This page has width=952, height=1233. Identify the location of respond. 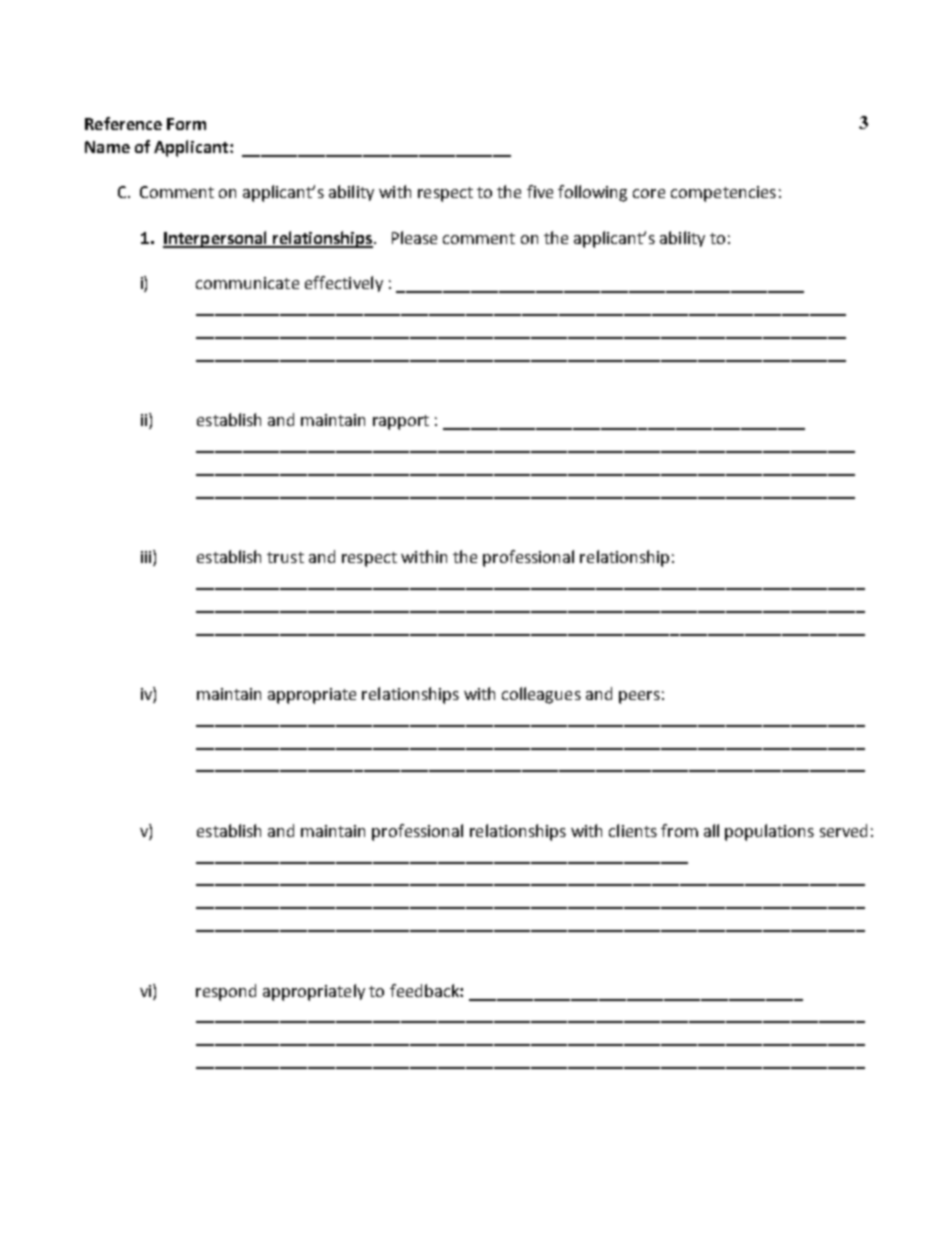
(226, 992).
